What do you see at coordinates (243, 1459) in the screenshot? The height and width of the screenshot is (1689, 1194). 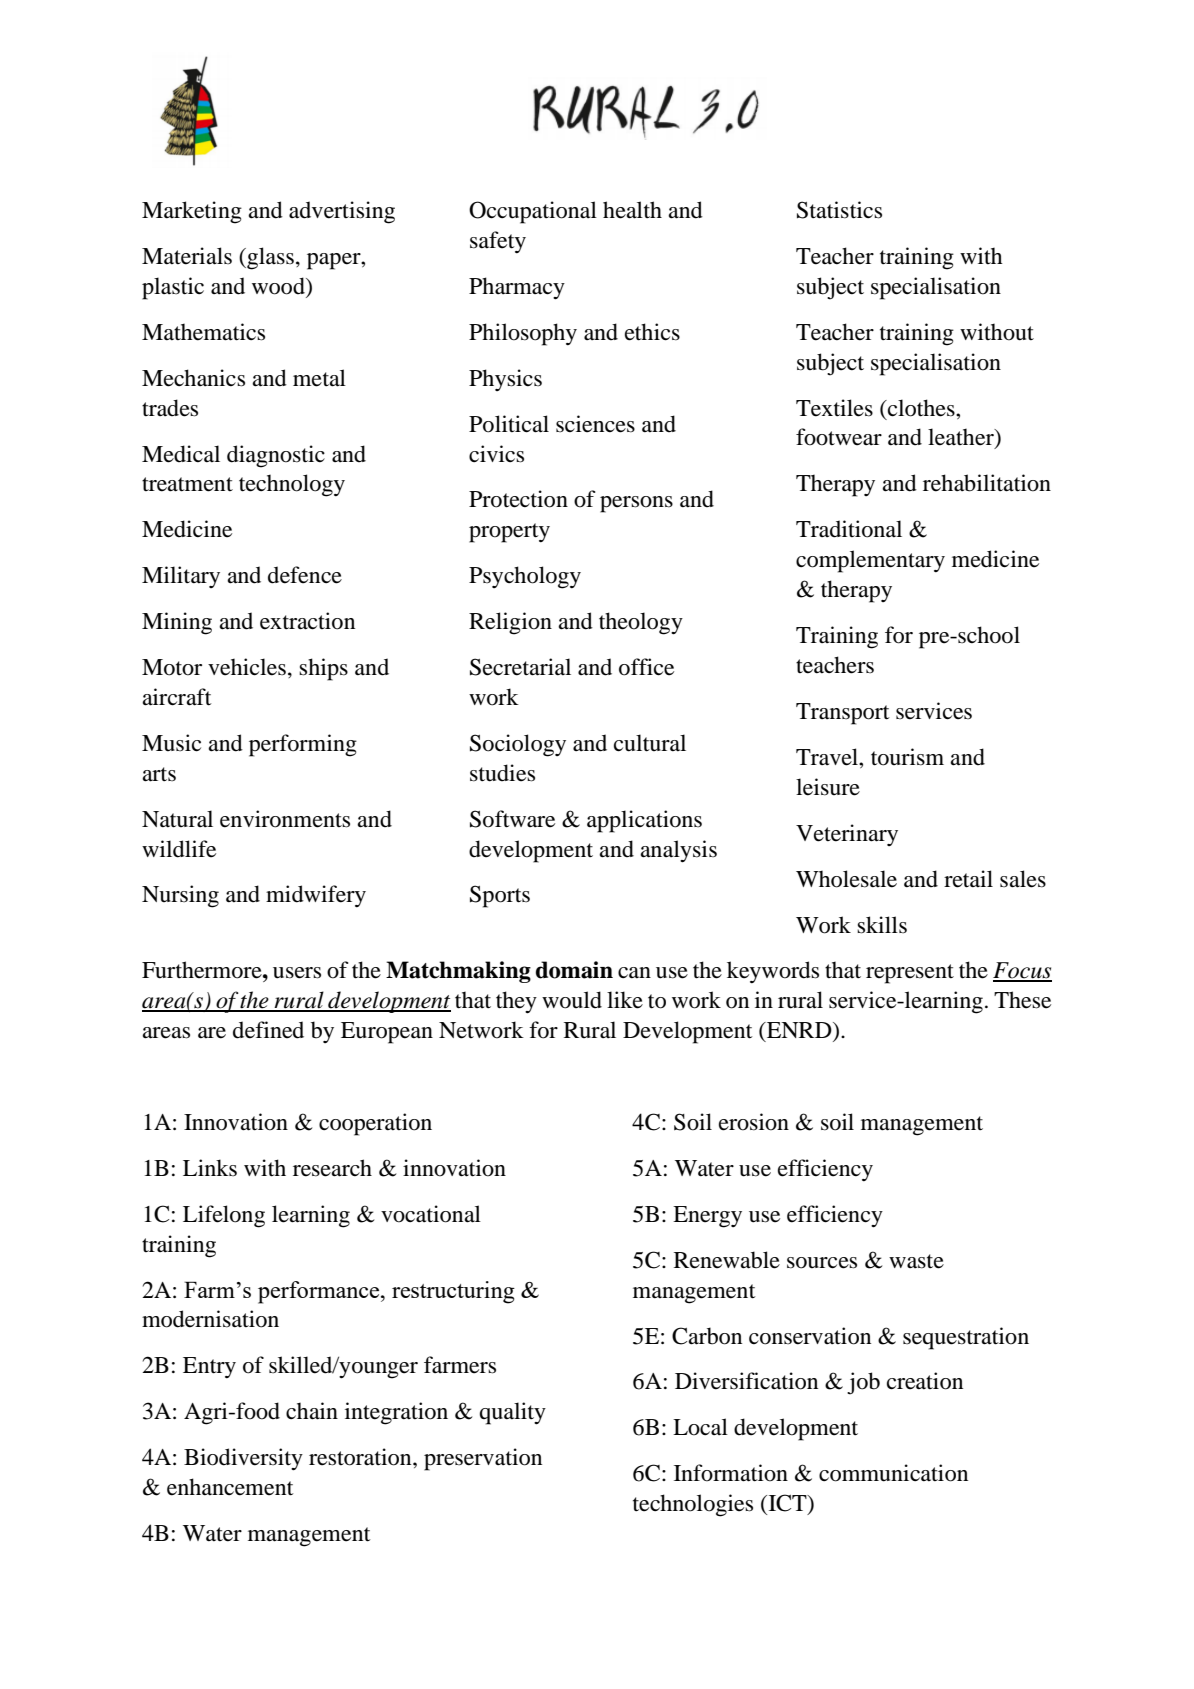 I see `Biodiversity` at bounding box center [243, 1459].
